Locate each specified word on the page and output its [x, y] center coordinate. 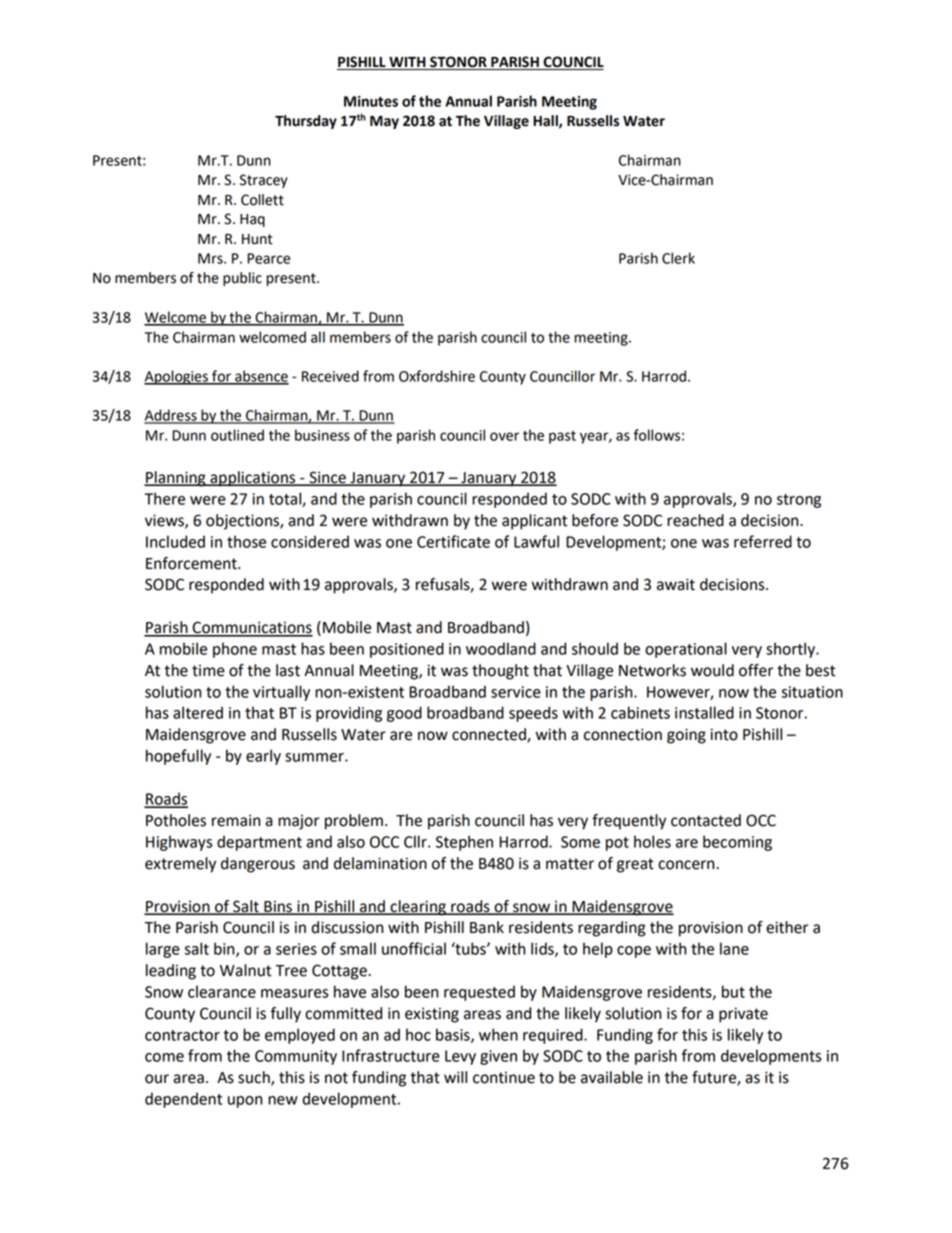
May [384, 122]
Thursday [306, 122]
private [743, 1015]
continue [504, 1078]
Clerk [678, 258]
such [255, 1078]
